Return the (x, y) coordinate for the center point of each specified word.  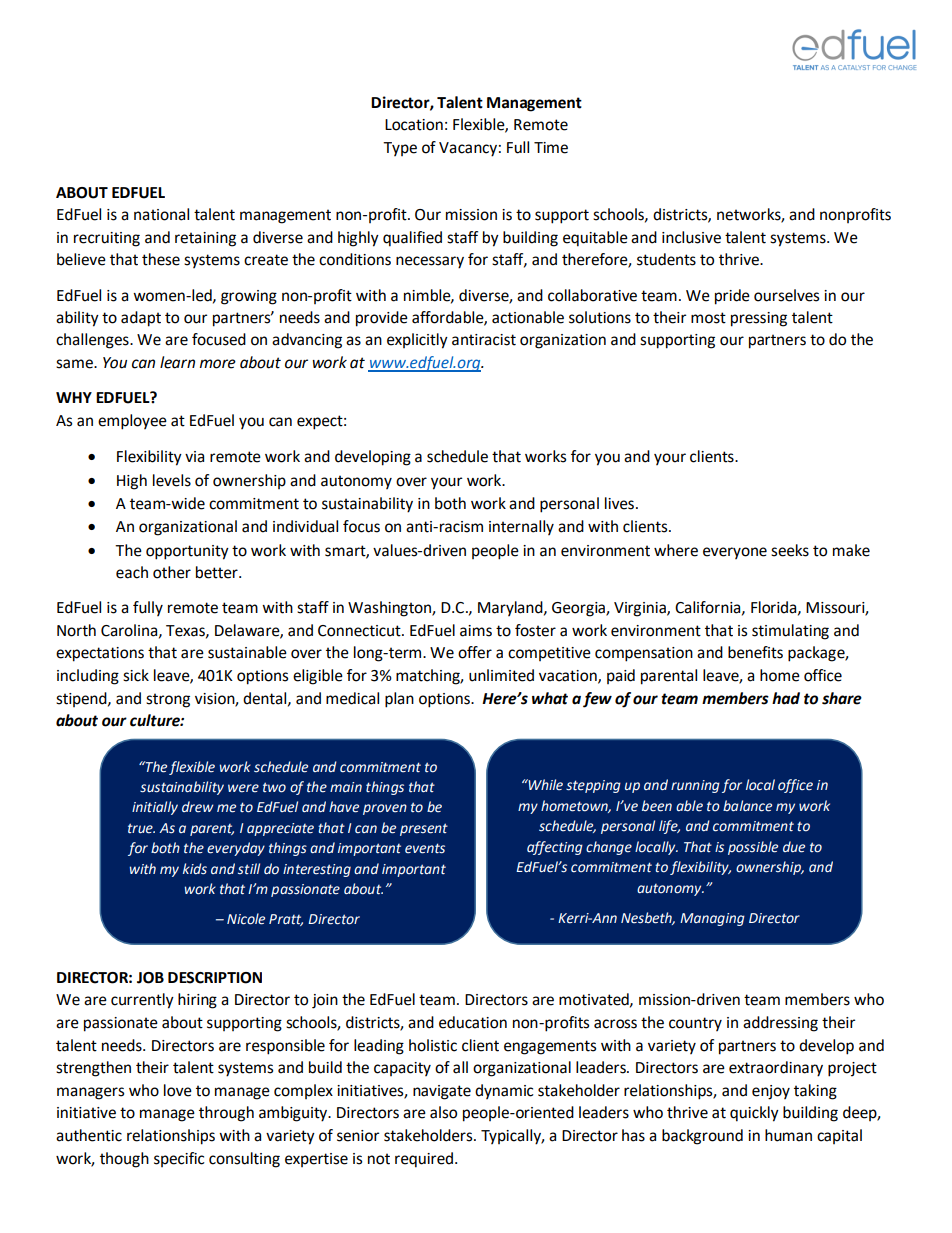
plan (399, 700)
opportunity (187, 552)
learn (177, 362)
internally (521, 527)
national (161, 214)
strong (168, 700)
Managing (712, 919)
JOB (150, 978)
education (473, 1022)
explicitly (417, 341)
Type (400, 149)
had (786, 698)
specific (179, 1159)
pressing (759, 319)
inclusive (691, 237)
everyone (735, 553)
